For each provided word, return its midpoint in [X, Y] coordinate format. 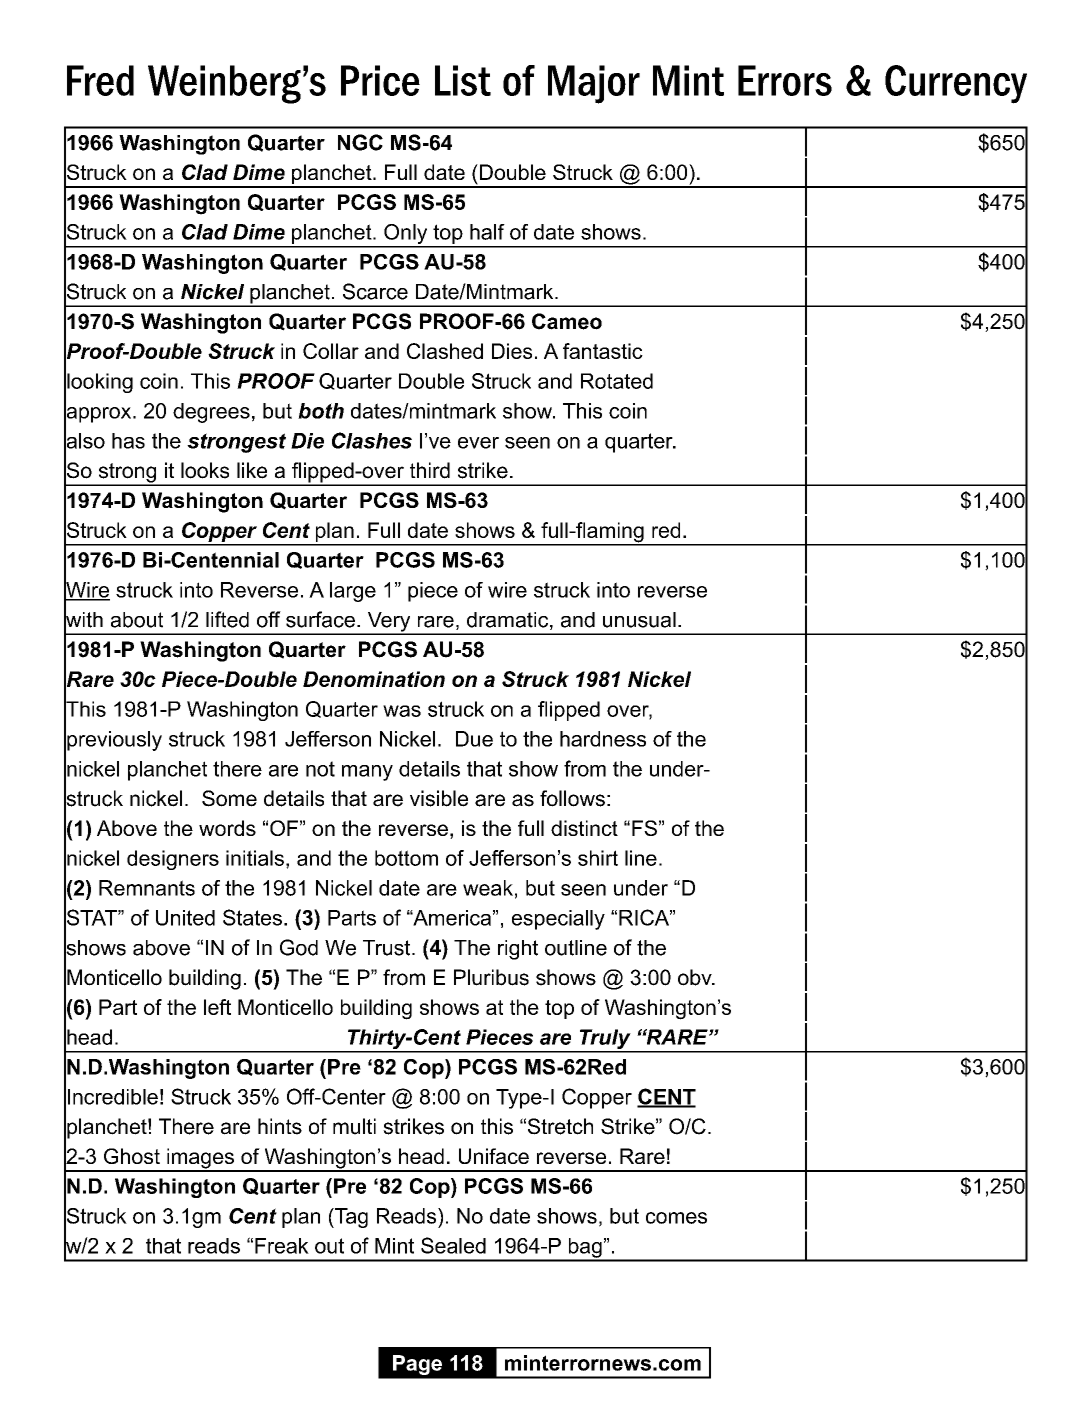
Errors [785, 80]
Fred [100, 80]
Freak [282, 1246]
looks [205, 470]
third [430, 470]
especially [558, 920]
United [185, 918]
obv [696, 977]
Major [594, 84]
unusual [639, 620]
